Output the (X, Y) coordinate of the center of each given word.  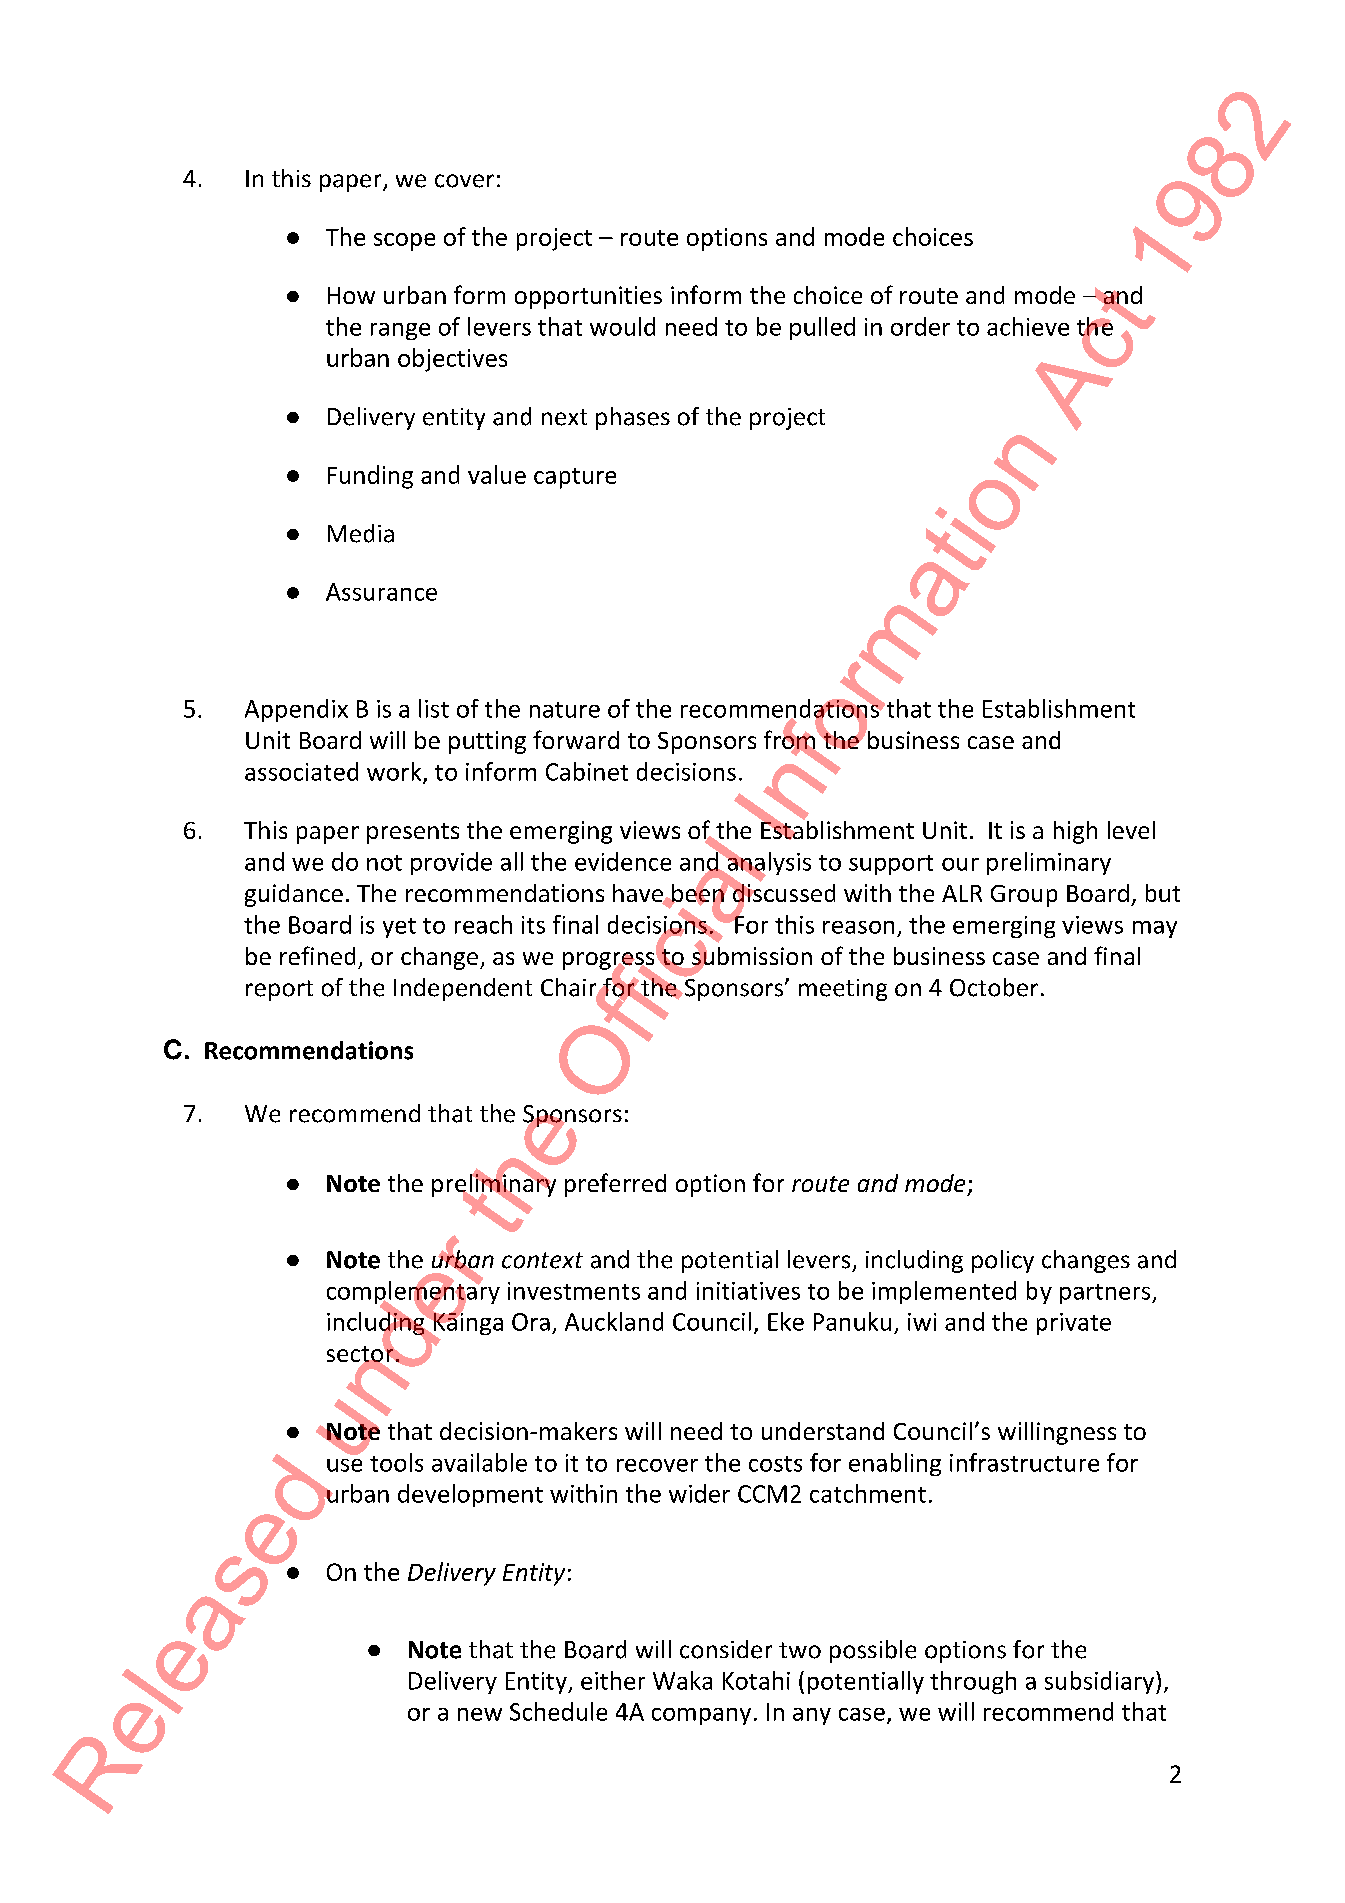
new (480, 1714)
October (994, 987)
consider (726, 1649)
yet (399, 928)
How (351, 295)
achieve (1028, 326)
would (622, 326)
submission (752, 956)
